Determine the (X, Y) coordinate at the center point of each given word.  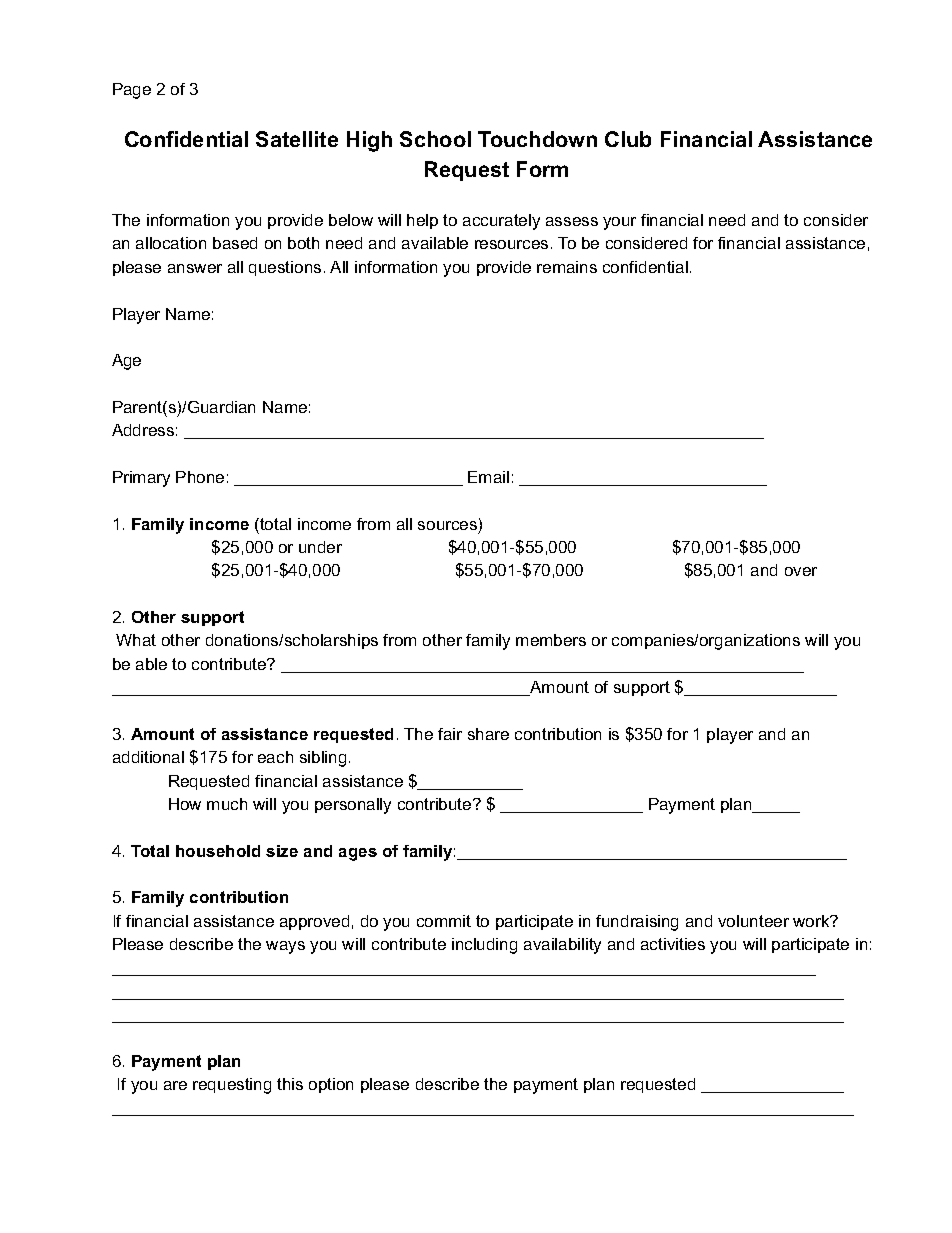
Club (628, 139)
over (801, 571)
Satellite (297, 139)
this (290, 1084)
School (435, 139)
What (136, 640)
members (551, 640)
